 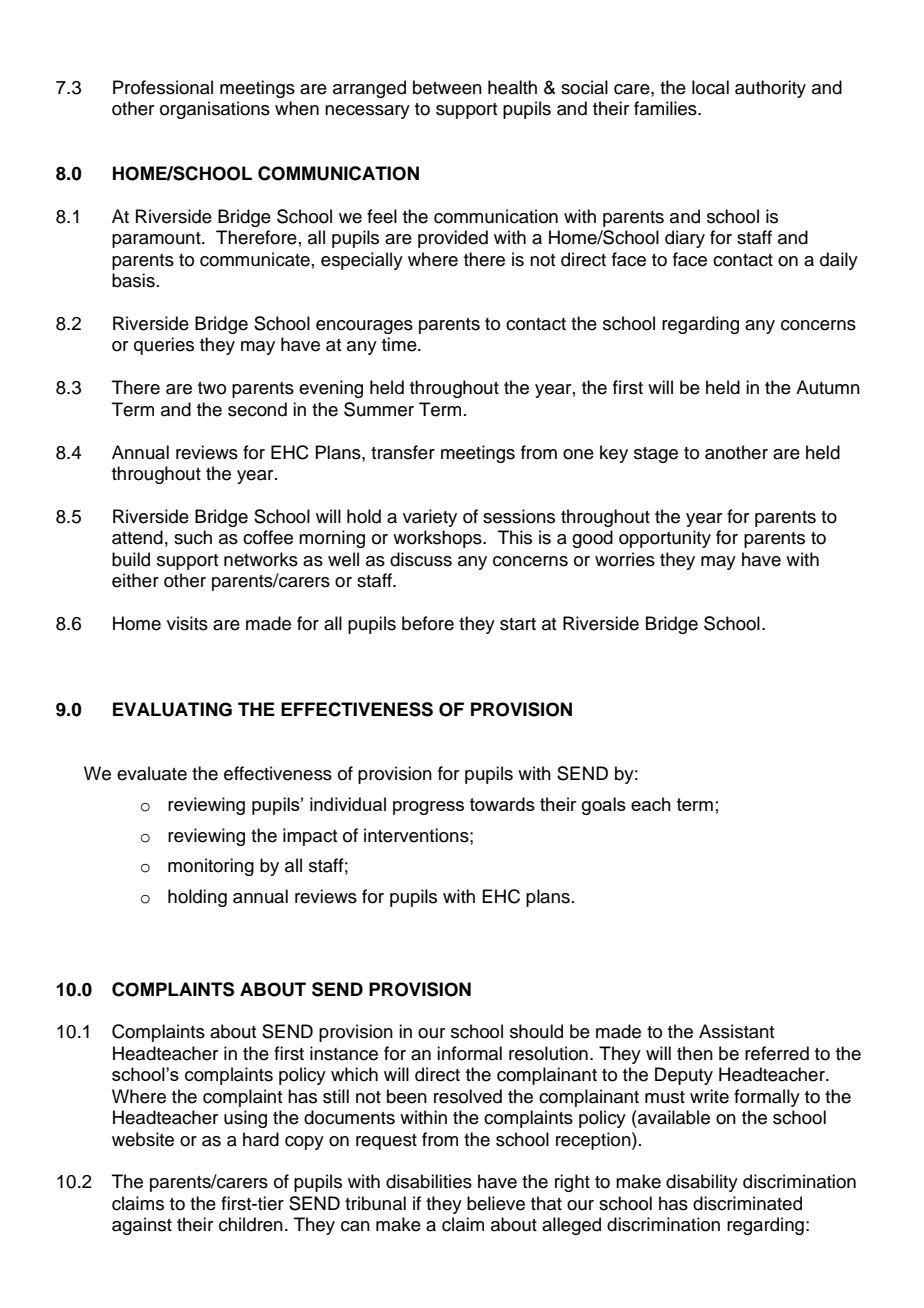 I want to click on organisations, so click(x=215, y=110).
